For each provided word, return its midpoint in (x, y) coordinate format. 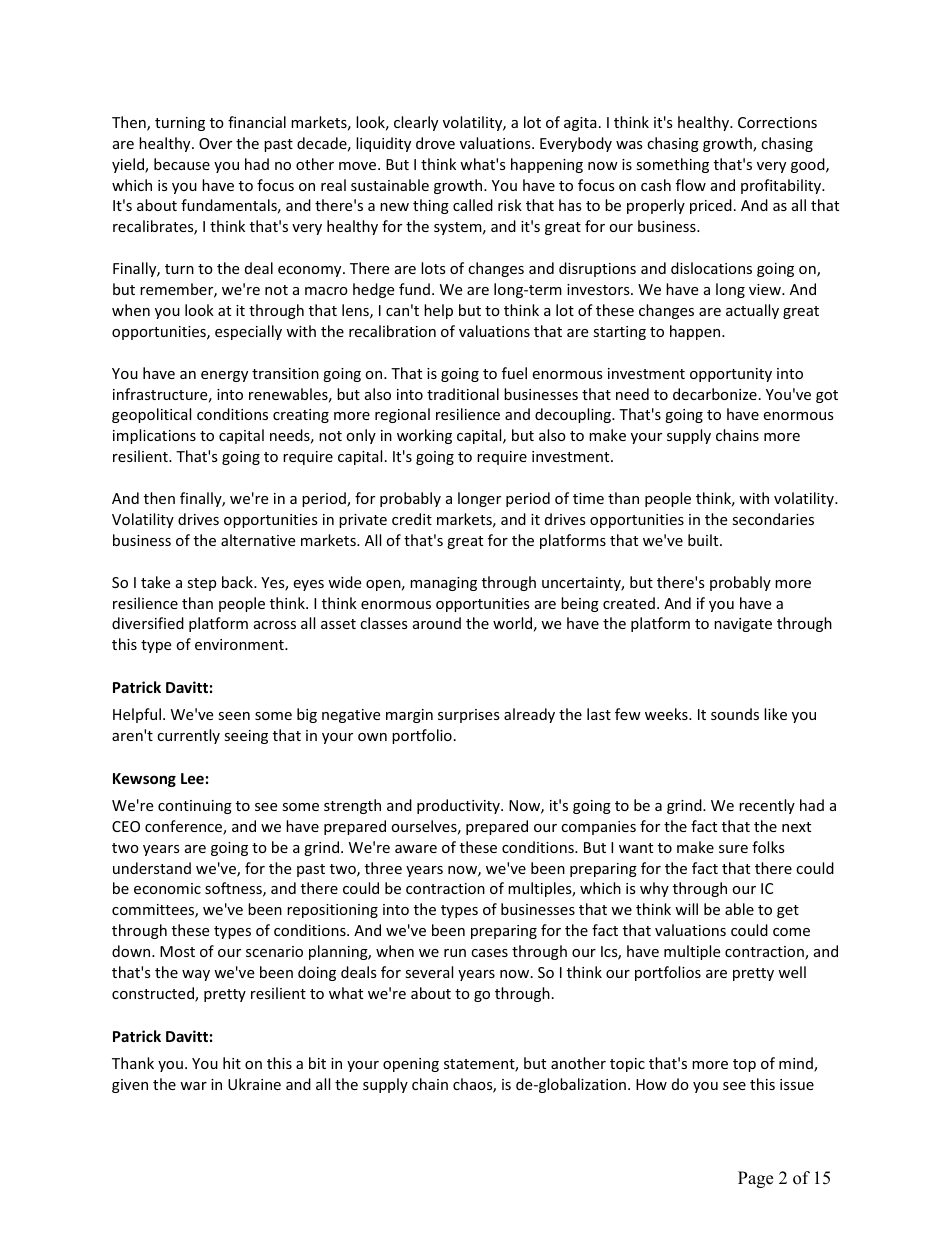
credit (412, 519)
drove (435, 143)
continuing (195, 807)
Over (215, 143)
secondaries (773, 519)
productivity (459, 806)
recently (767, 806)
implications (154, 436)
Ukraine (254, 1084)
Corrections (777, 122)
